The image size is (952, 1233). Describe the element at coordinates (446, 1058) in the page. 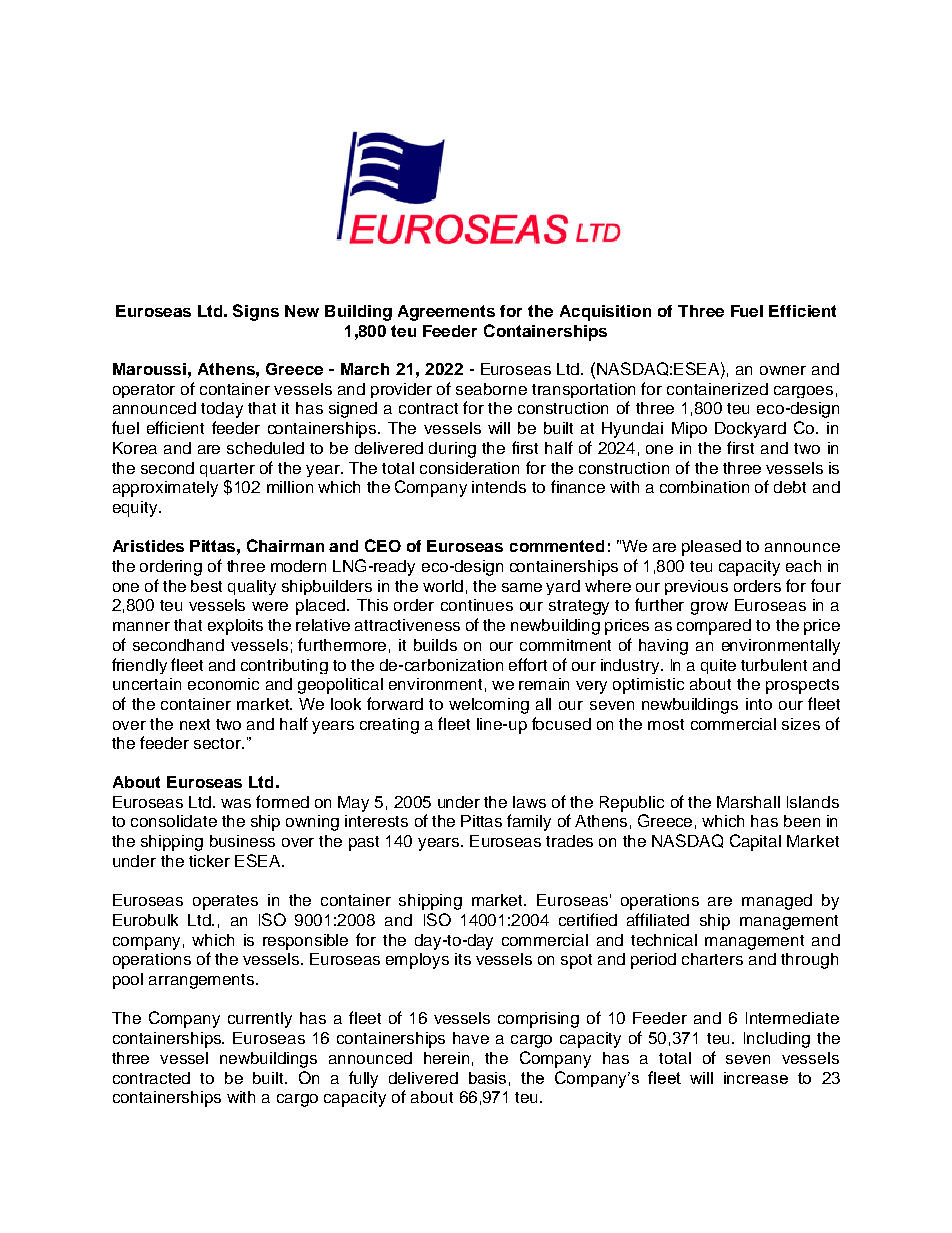

I see `herein` at that location.
